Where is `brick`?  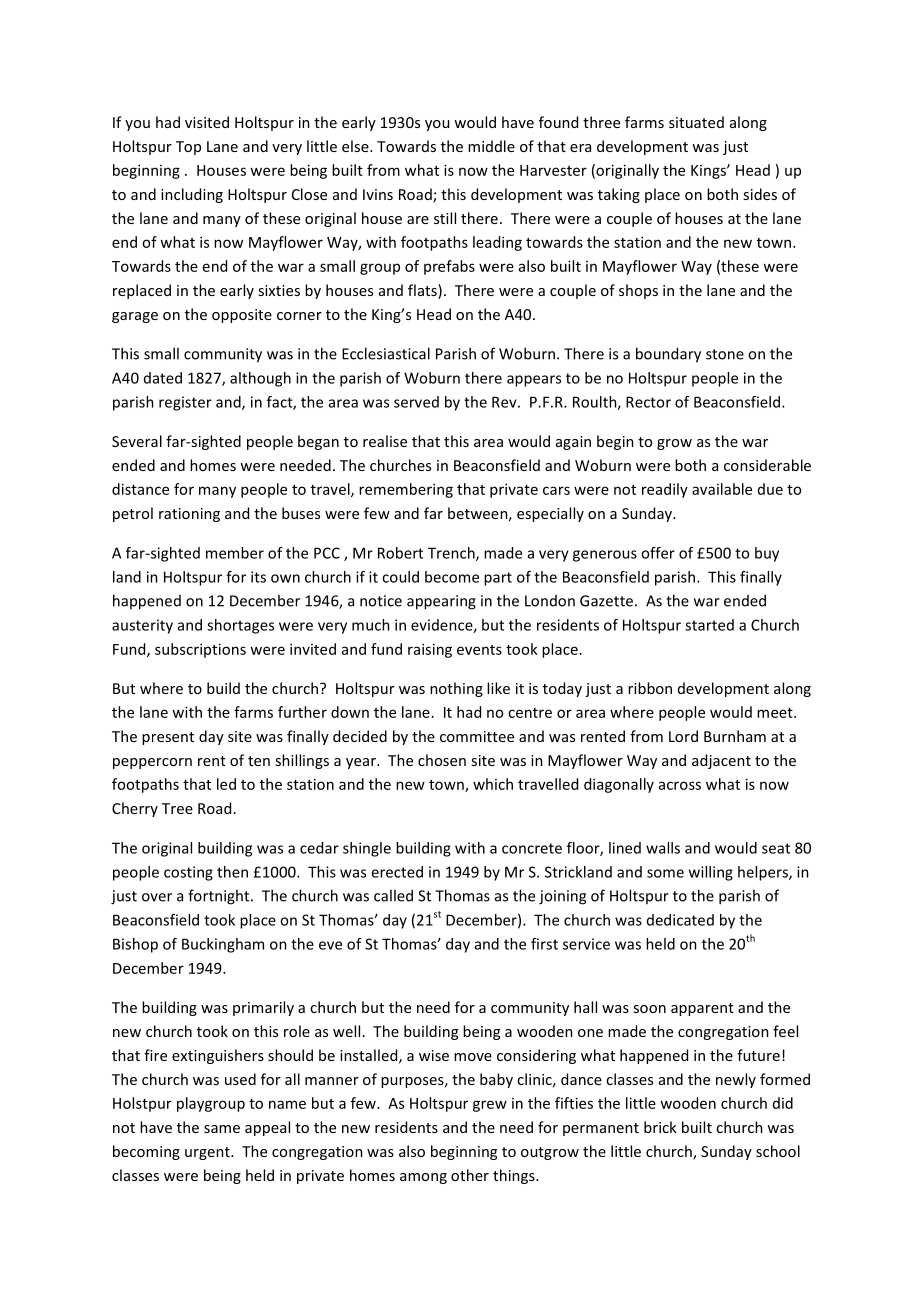 brick is located at coordinates (660, 1127).
